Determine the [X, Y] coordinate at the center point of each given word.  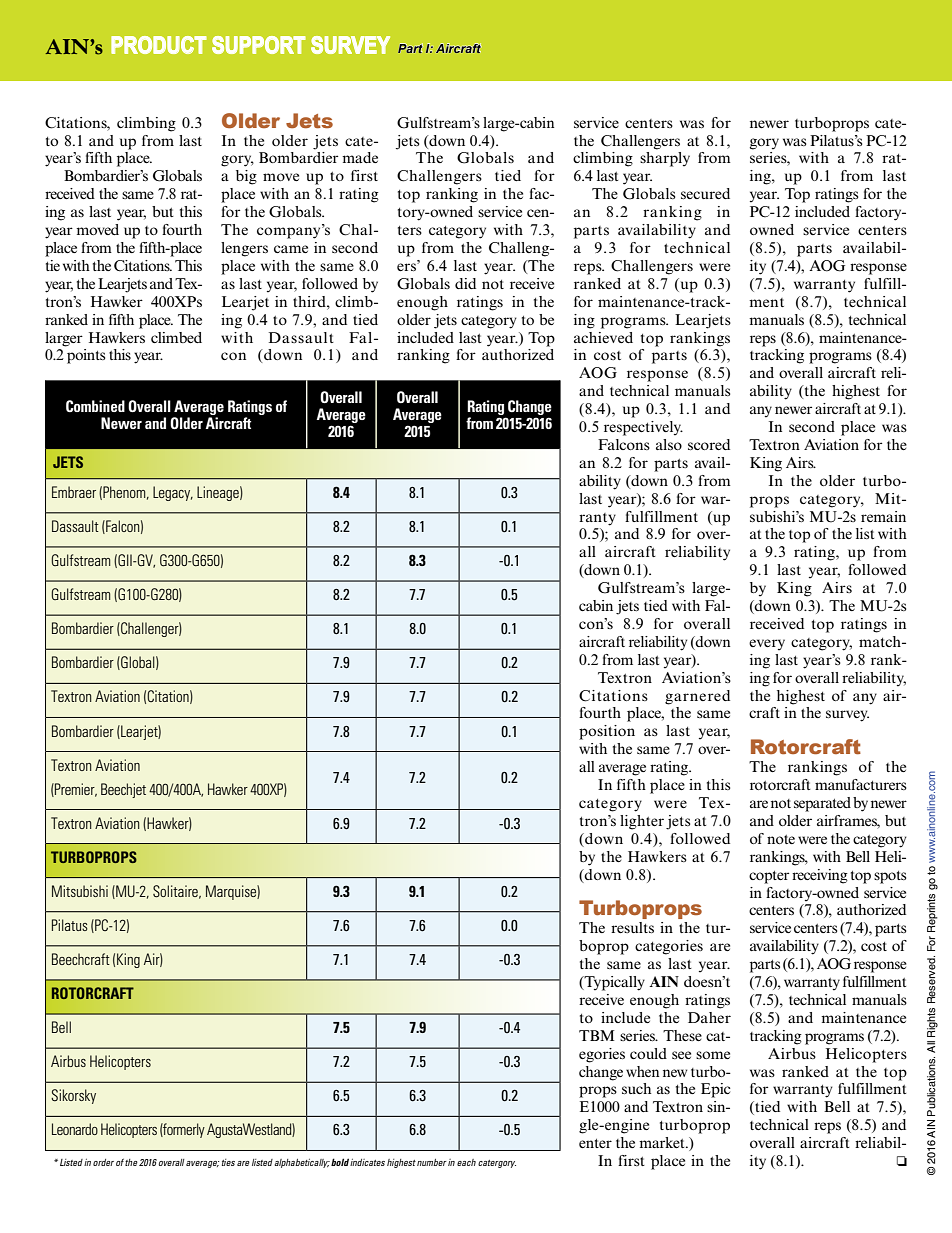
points [86, 356]
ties [228, 1162]
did [465, 283]
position [607, 732]
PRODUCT [159, 45]
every [767, 645]
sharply [665, 159]
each [466, 1162]
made [360, 157]
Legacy [173, 493]
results [632, 927]
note [781, 839]
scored [709, 444]
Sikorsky [73, 1096]
